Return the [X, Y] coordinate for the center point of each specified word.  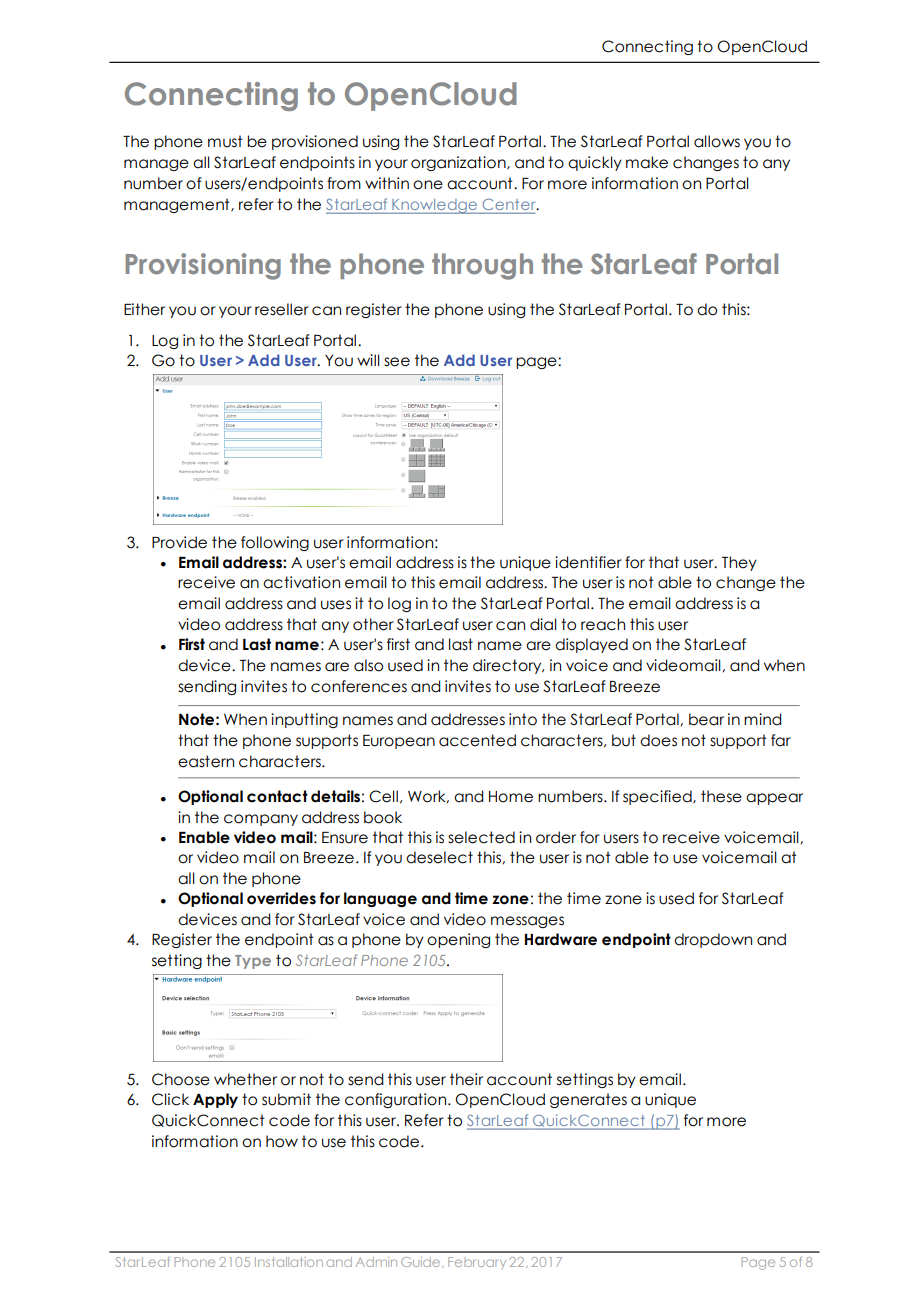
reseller [282, 309]
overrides [281, 898]
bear [706, 719]
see [397, 362]
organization [459, 163]
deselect [439, 857]
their [466, 1079]
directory [508, 666]
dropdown [713, 940]
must [225, 141]
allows [717, 141]
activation [301, 582]
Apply [215, 1100]
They [739, 563]
